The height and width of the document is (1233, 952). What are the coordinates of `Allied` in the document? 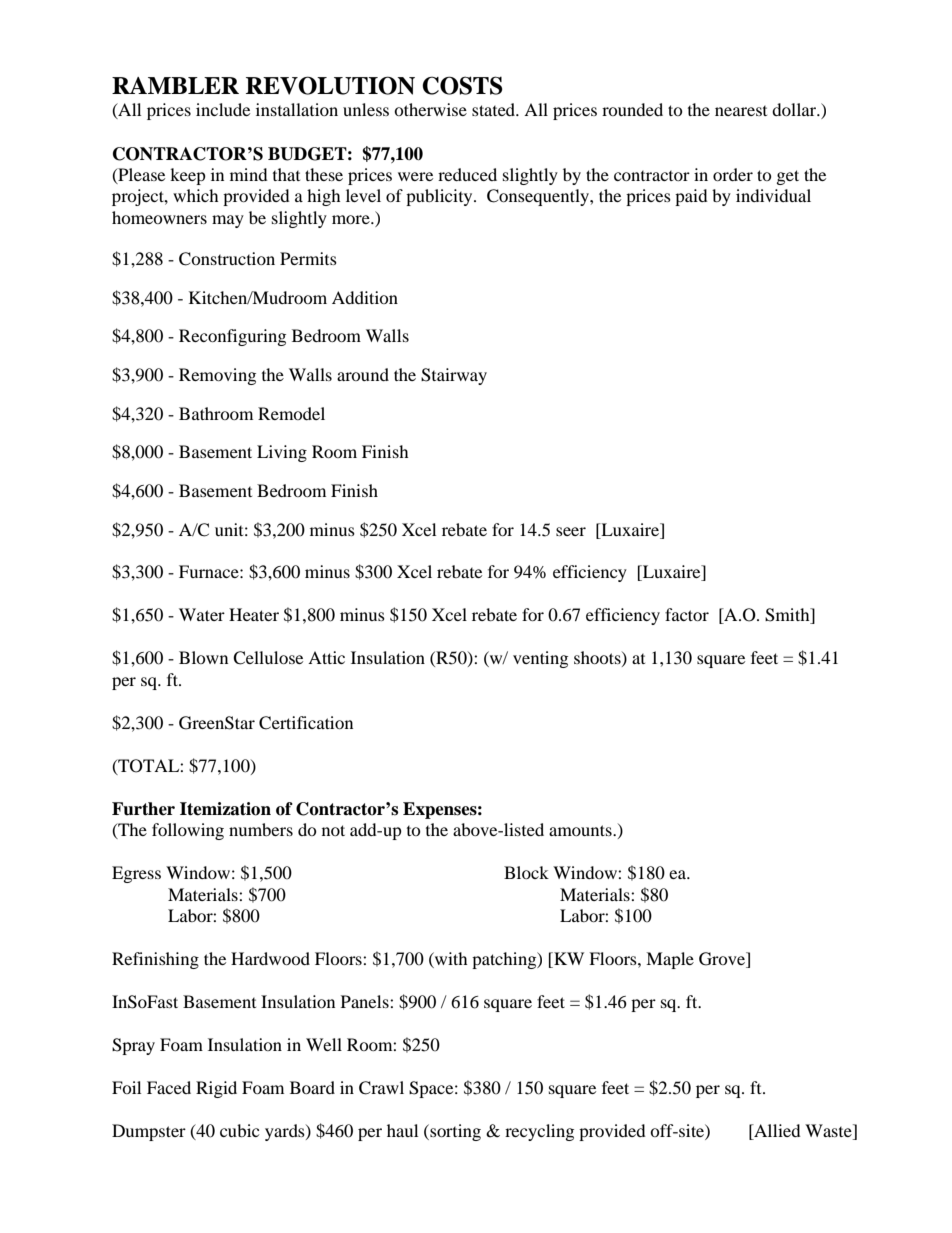 It's located at (776, 1132).
